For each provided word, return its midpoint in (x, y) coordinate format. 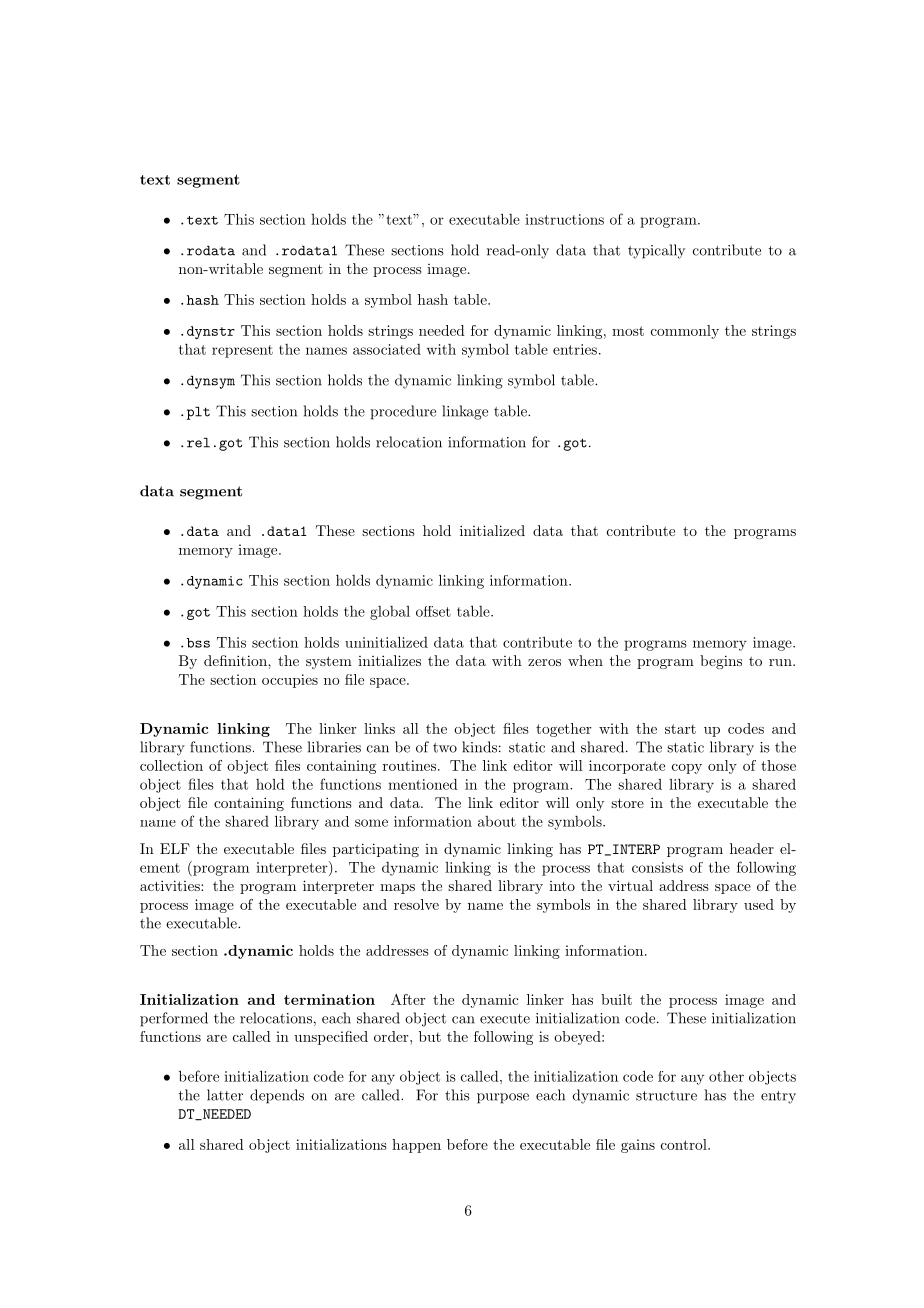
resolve (416, 904)
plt (198, 413)
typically (656, 251)
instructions (564, 219)
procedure (403, 412)
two (445, 748)
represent (242, 351)
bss (198, 643)
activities (171, 885)
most (628, 331)
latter (225, 1095)
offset (433, 611)
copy (687, 769)
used (759, 904)
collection (171, 765)
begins (721, 662)
